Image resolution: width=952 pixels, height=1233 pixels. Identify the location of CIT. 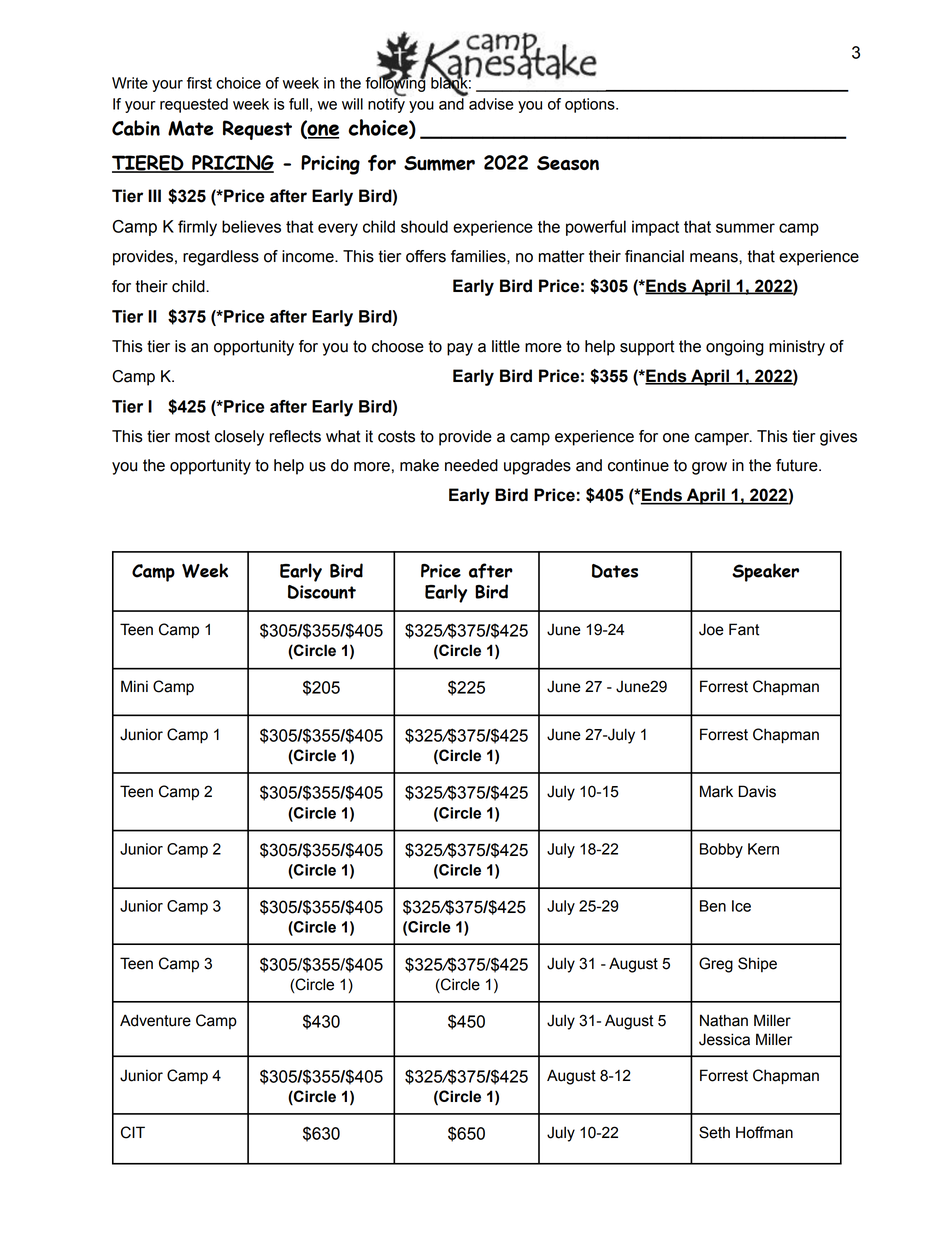
(133, 1132).
